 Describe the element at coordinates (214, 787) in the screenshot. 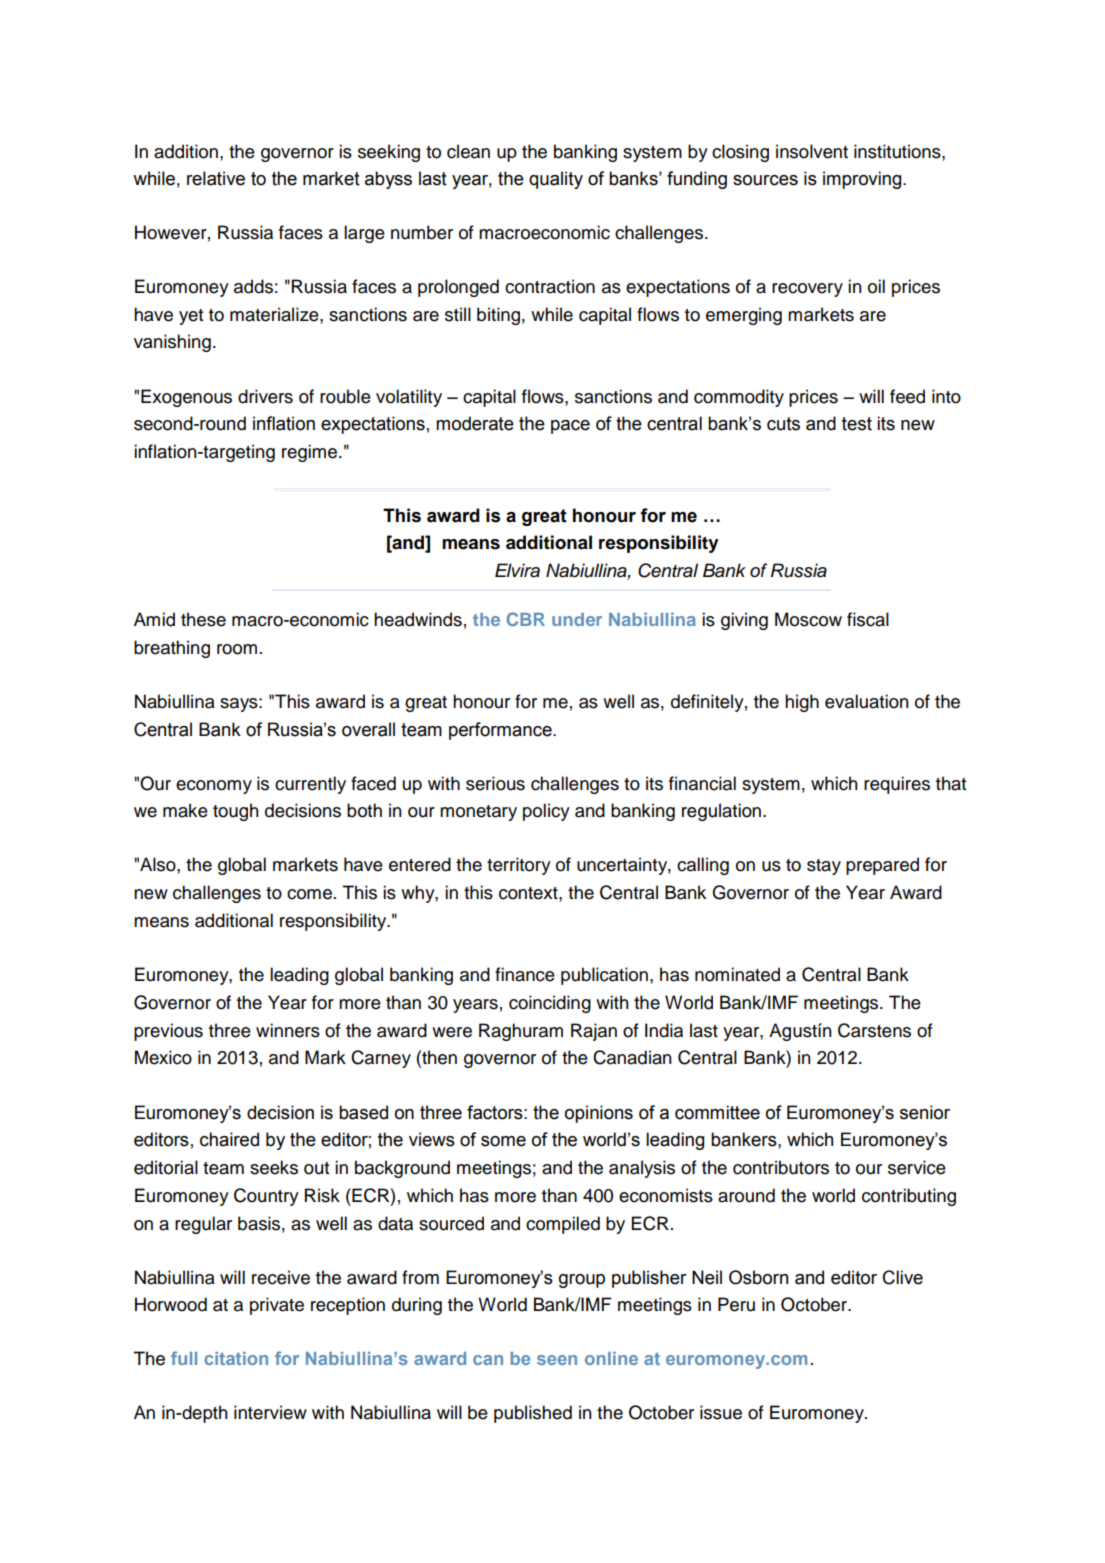

I see `economy` at that location.
